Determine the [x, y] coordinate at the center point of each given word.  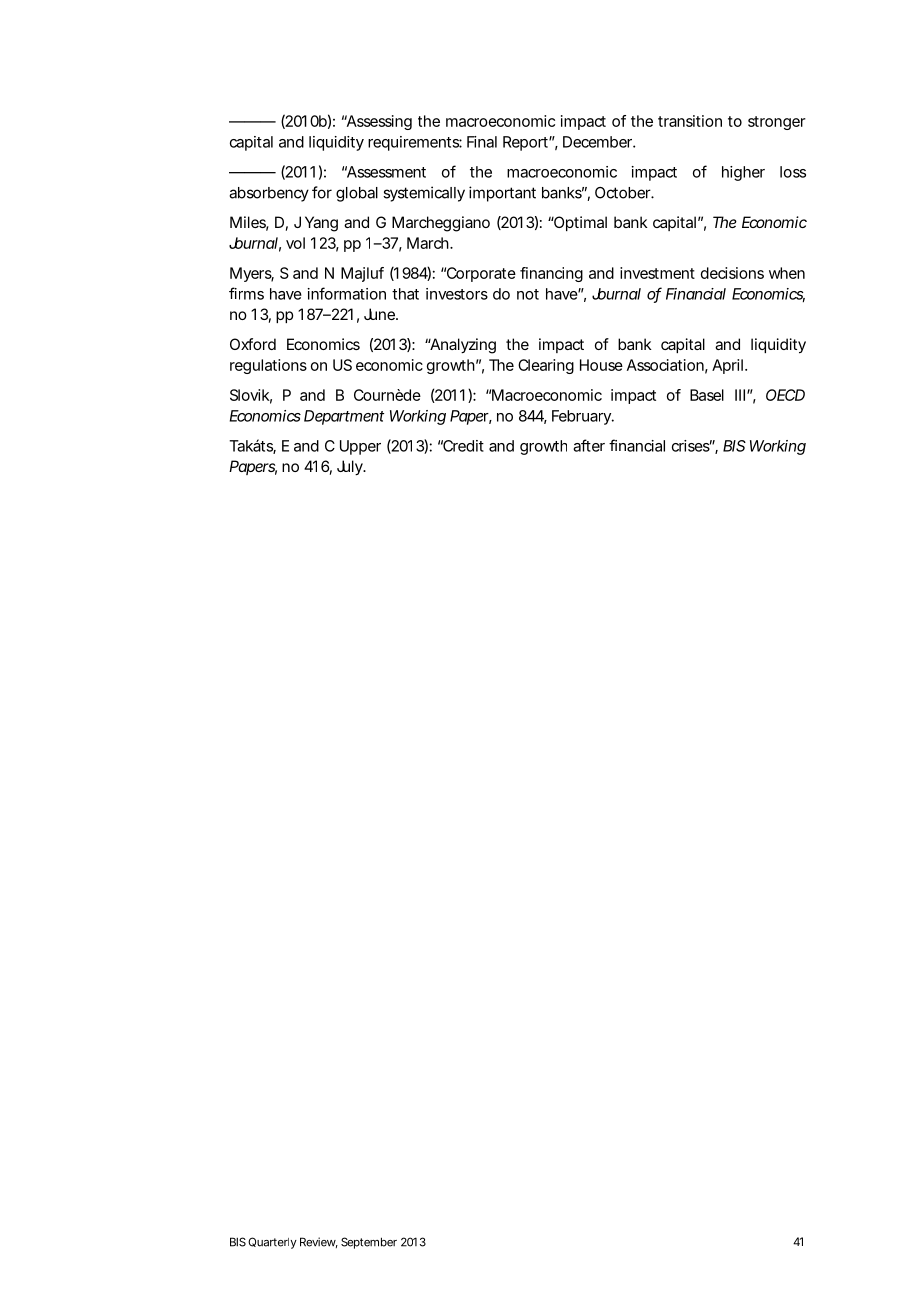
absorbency [269, 194]
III [740, 395]
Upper [360, 447]
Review [319, 1242]
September [369, 1243]
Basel [707, 395]
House [601, 365]
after [589, 445]
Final [482, 142]
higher [743, 173]
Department [344, 417]
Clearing [546, 366]
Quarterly [272, 1243]
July [351, 468]
